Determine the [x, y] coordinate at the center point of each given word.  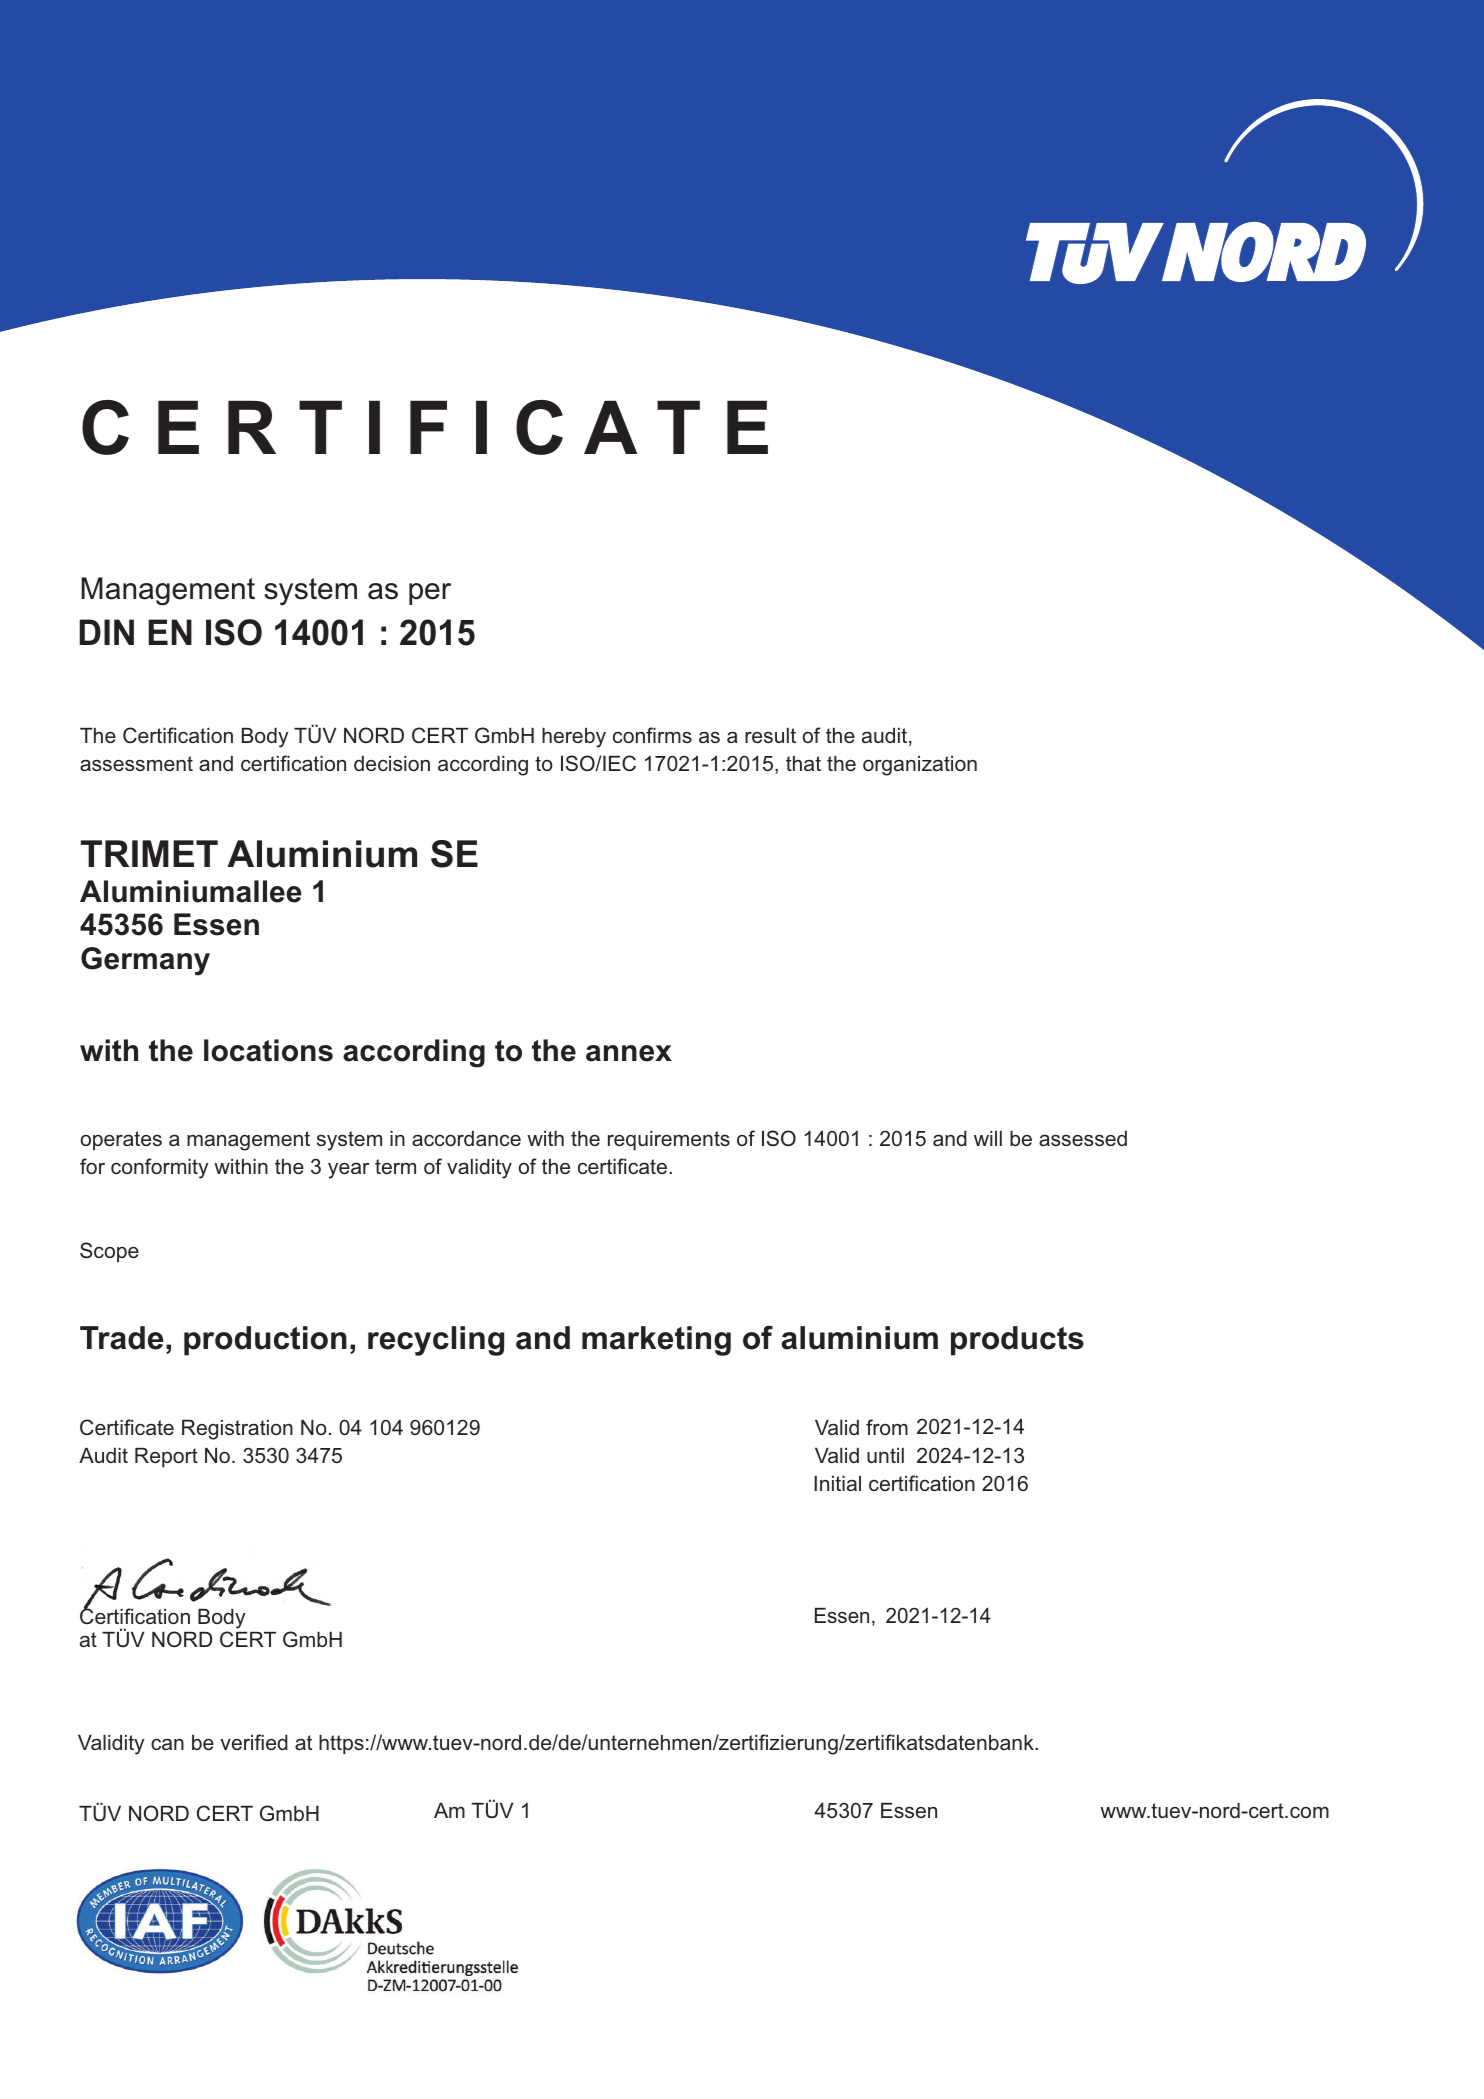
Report [166, 1458]
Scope [109, 1252]
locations [268, 1050]
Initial [837, 1483]
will [988, 1138]
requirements [669, 1141]
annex [629, 1053]
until [885, 1455]
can [167, 1744]
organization [920, 766]
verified [254, 1742]
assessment [136, 763]
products [1017, 1341]
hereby [574, 738]
